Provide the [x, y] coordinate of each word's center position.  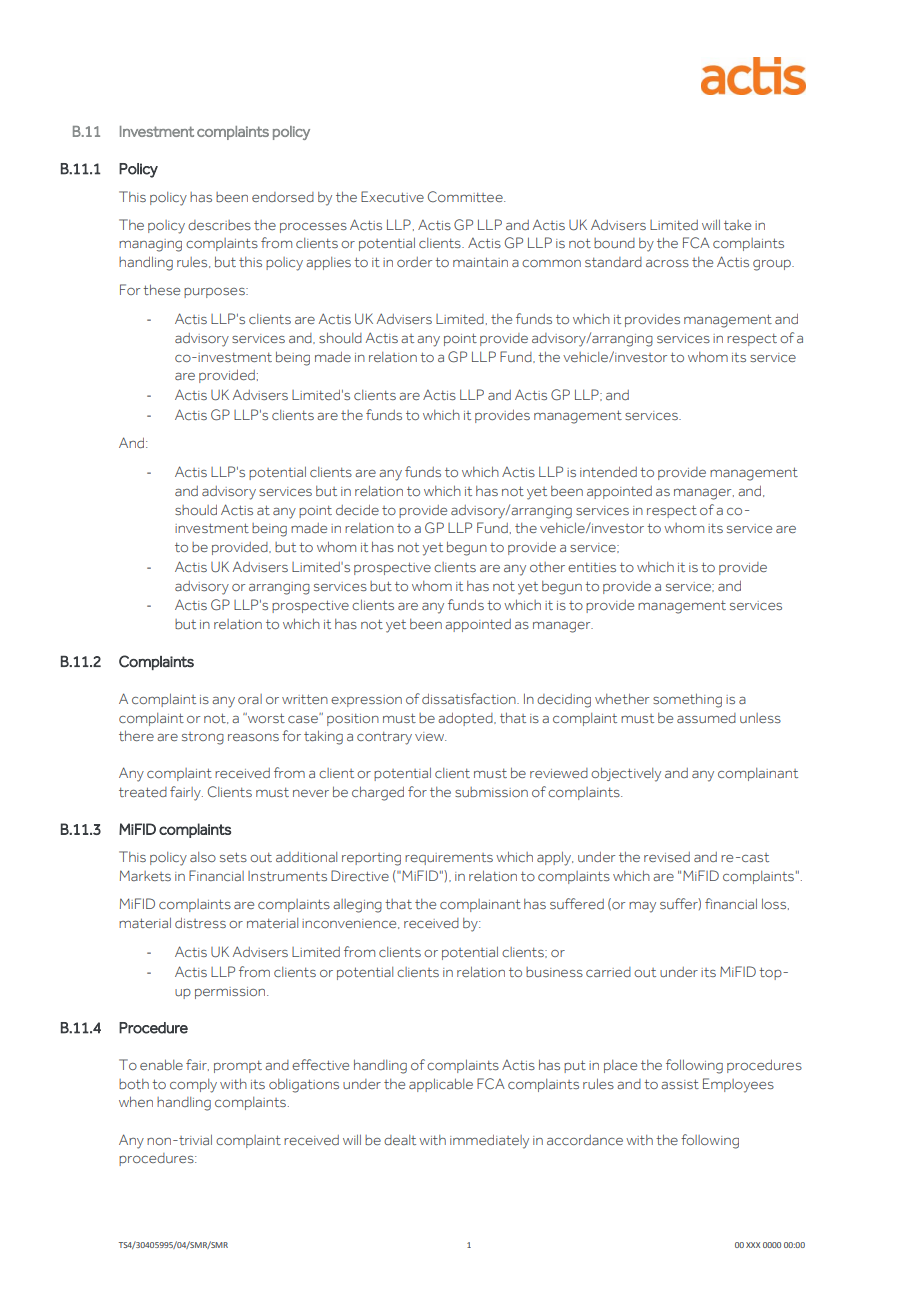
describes [219, 225]
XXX [753, 1245]
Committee [466, 196]
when [136, 1101]
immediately [489, 1142]
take [737, 225]
